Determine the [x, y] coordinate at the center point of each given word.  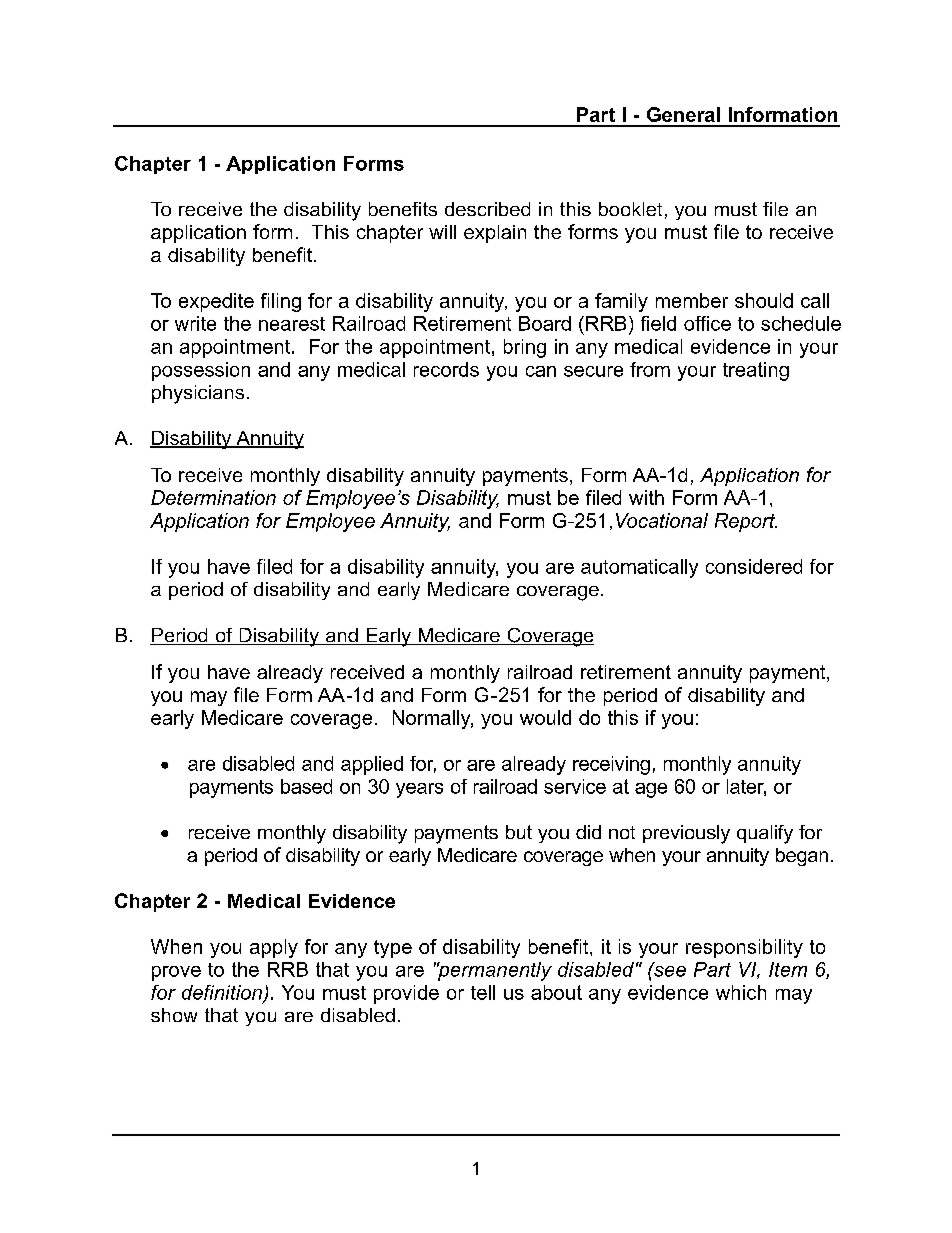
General [683, 114]
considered [754, 566]
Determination [213, 497]
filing [281, 302]
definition [223, 993]
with [646, 497]
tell [483, 992]
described [487, 209]
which [741, 992]
